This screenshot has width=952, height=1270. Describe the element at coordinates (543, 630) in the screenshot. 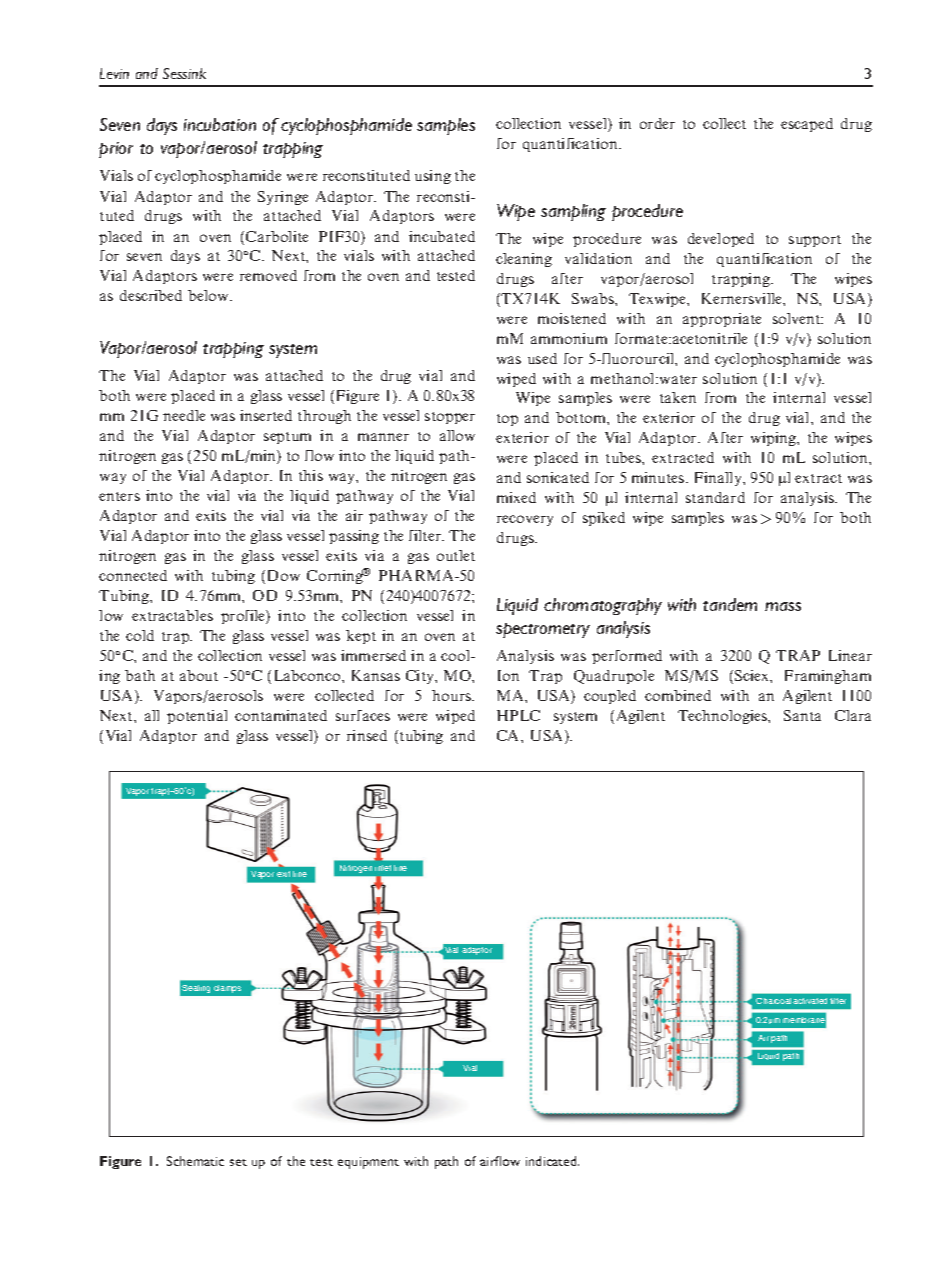

I see `spectrometry` at that location.
